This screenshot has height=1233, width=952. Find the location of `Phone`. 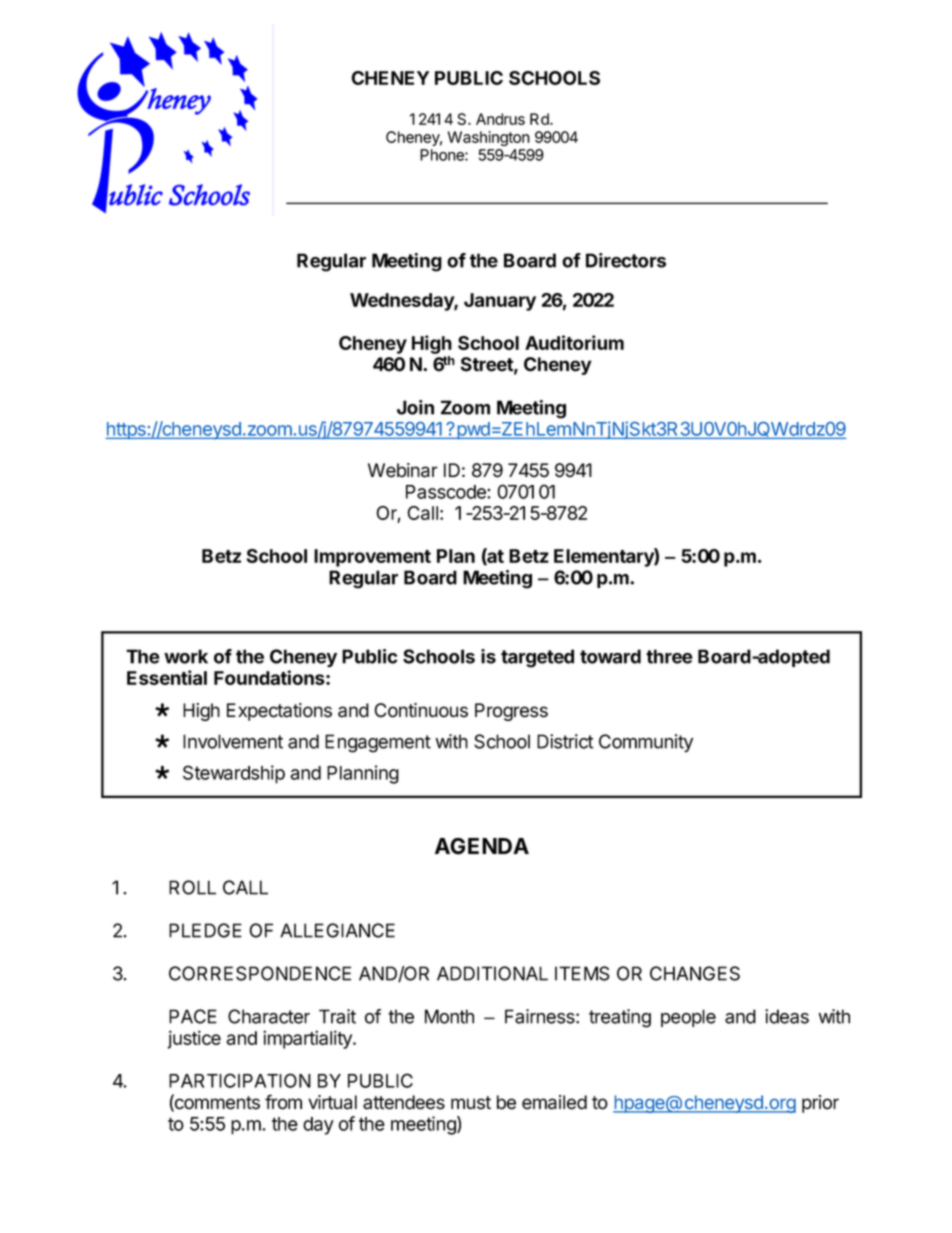

Phone is located at coordinates (443, 155).
